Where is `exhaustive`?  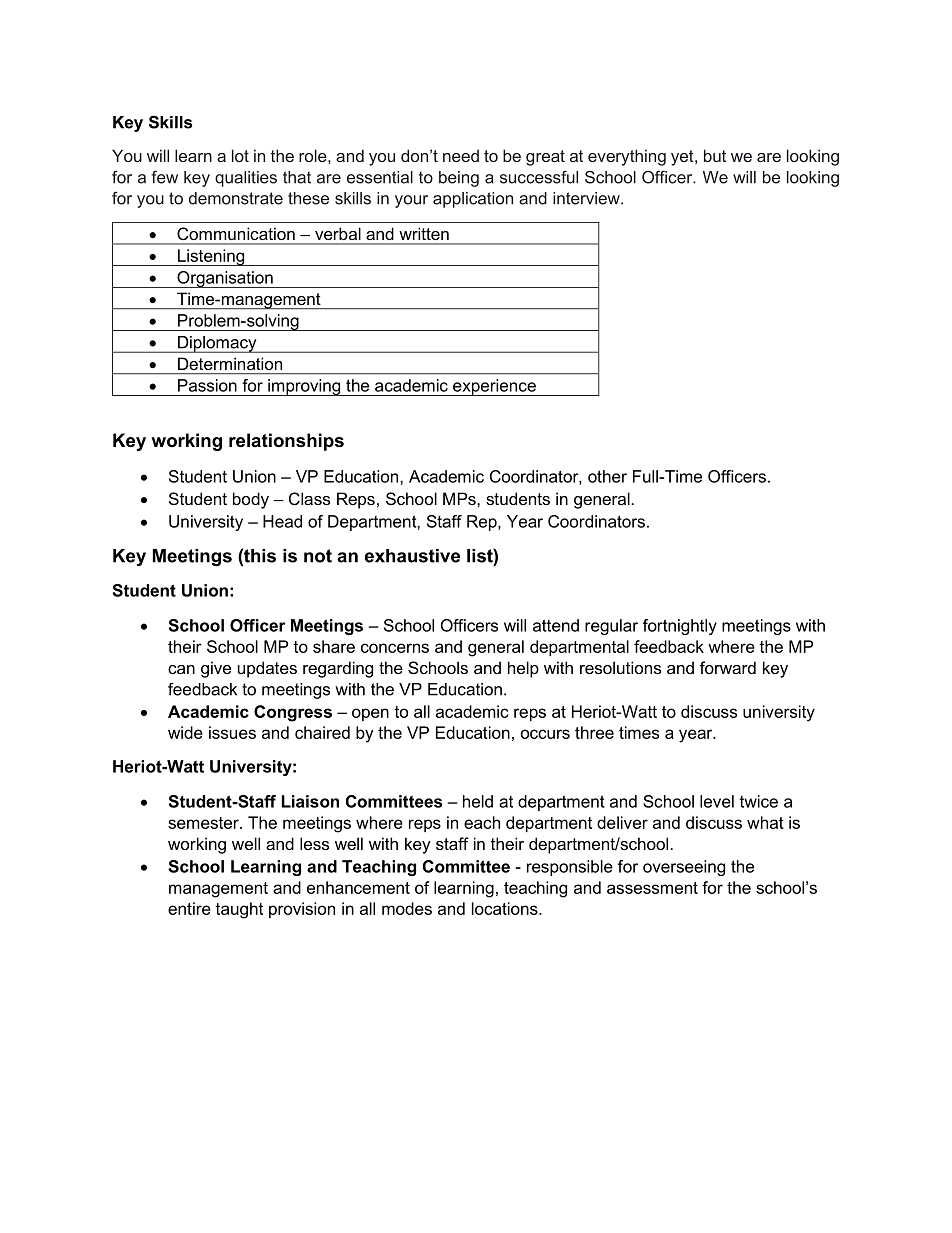
exhaustive is located at coordinates (412, 556).
